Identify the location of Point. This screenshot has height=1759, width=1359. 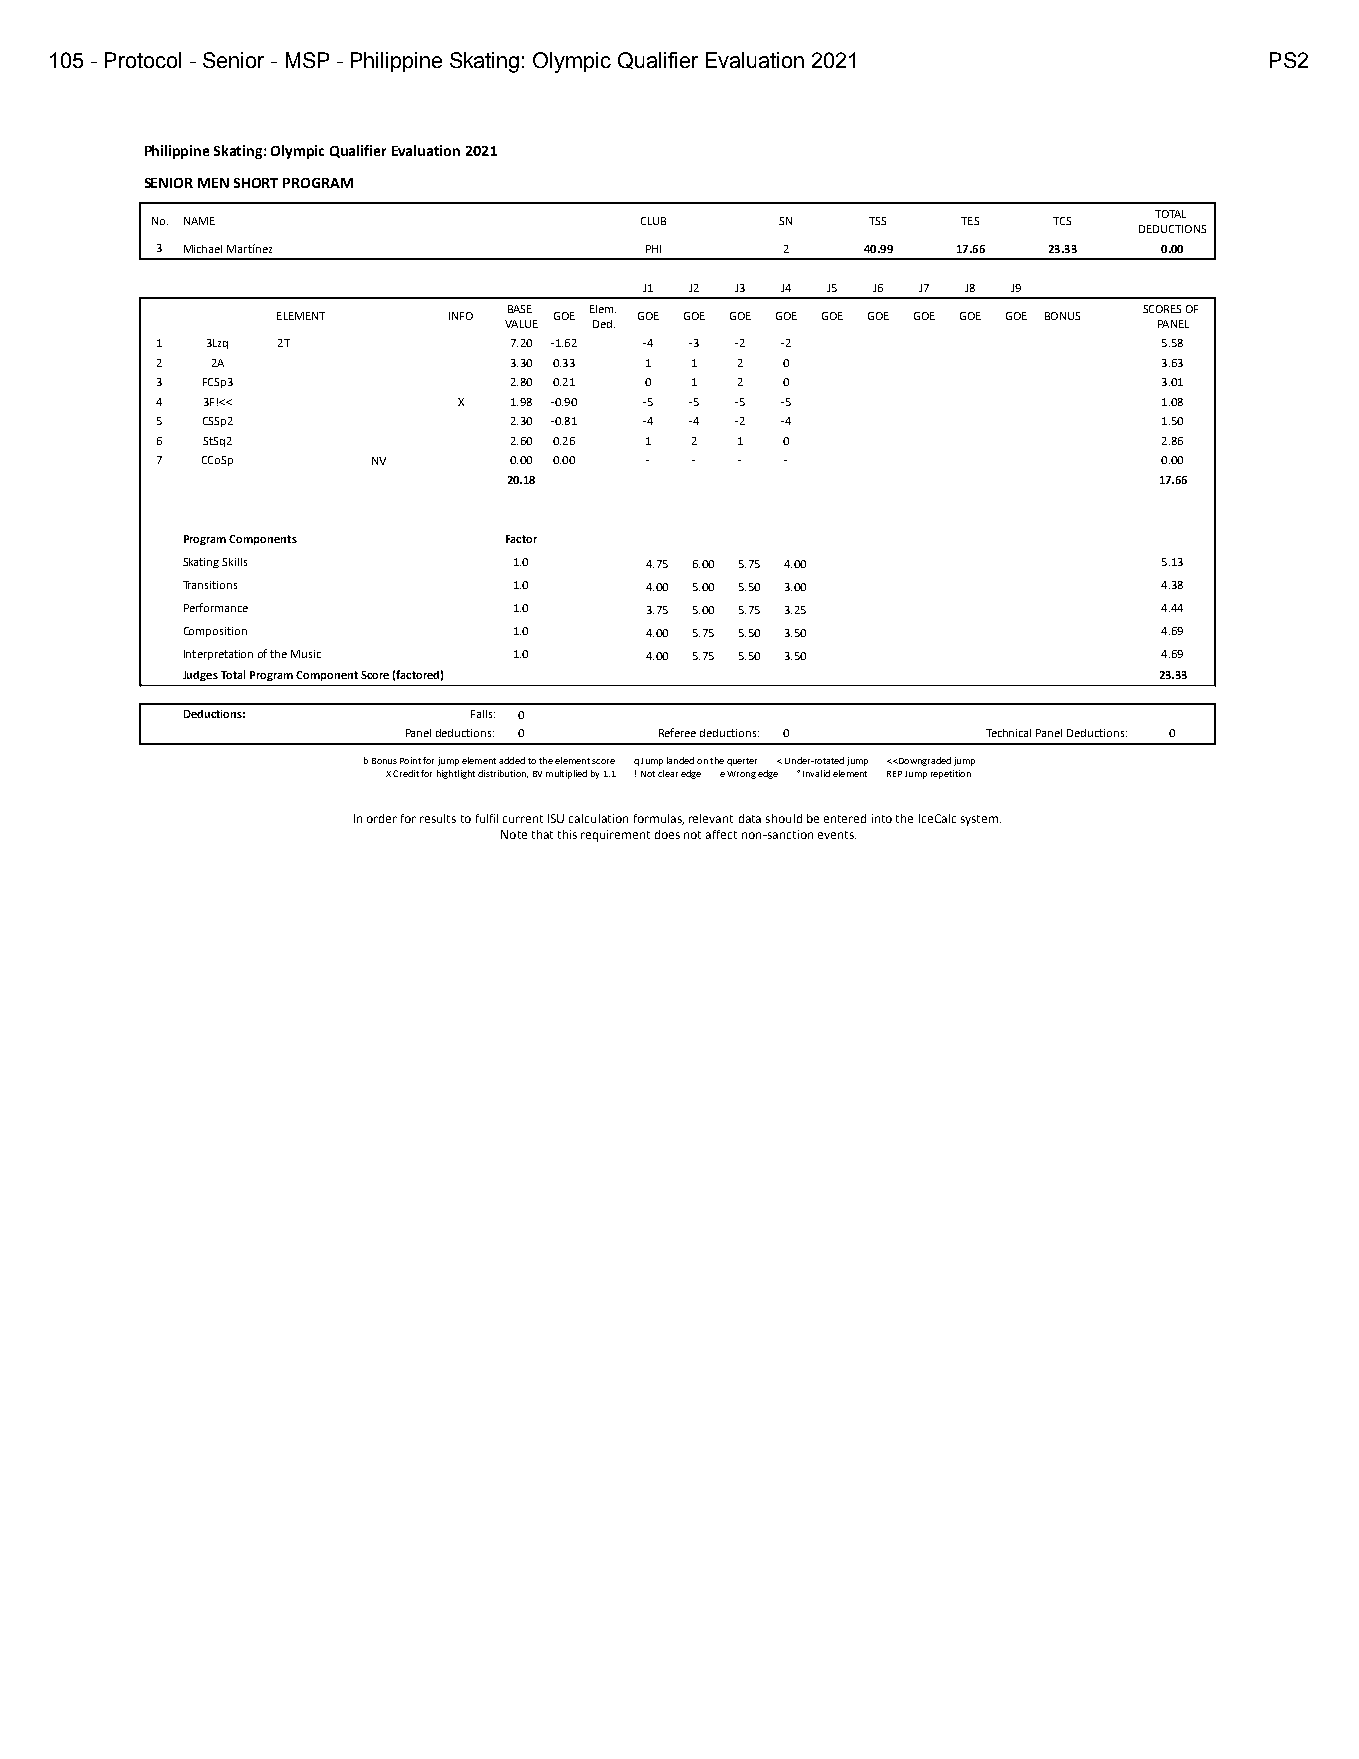
(410, 760).
